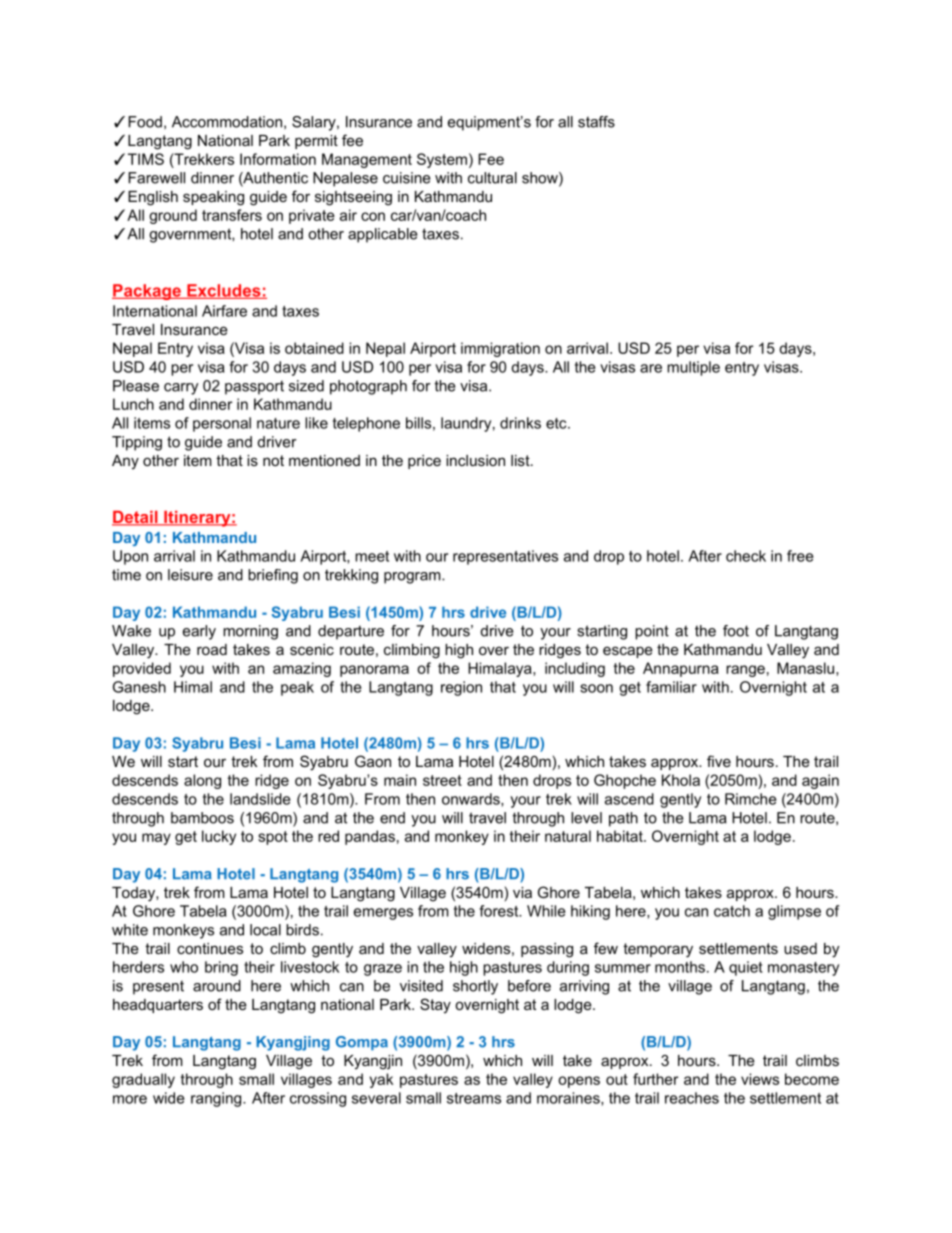  Describe the element at coordinates (217, 1099) in the screenshot. I see `ranging` at that location.
